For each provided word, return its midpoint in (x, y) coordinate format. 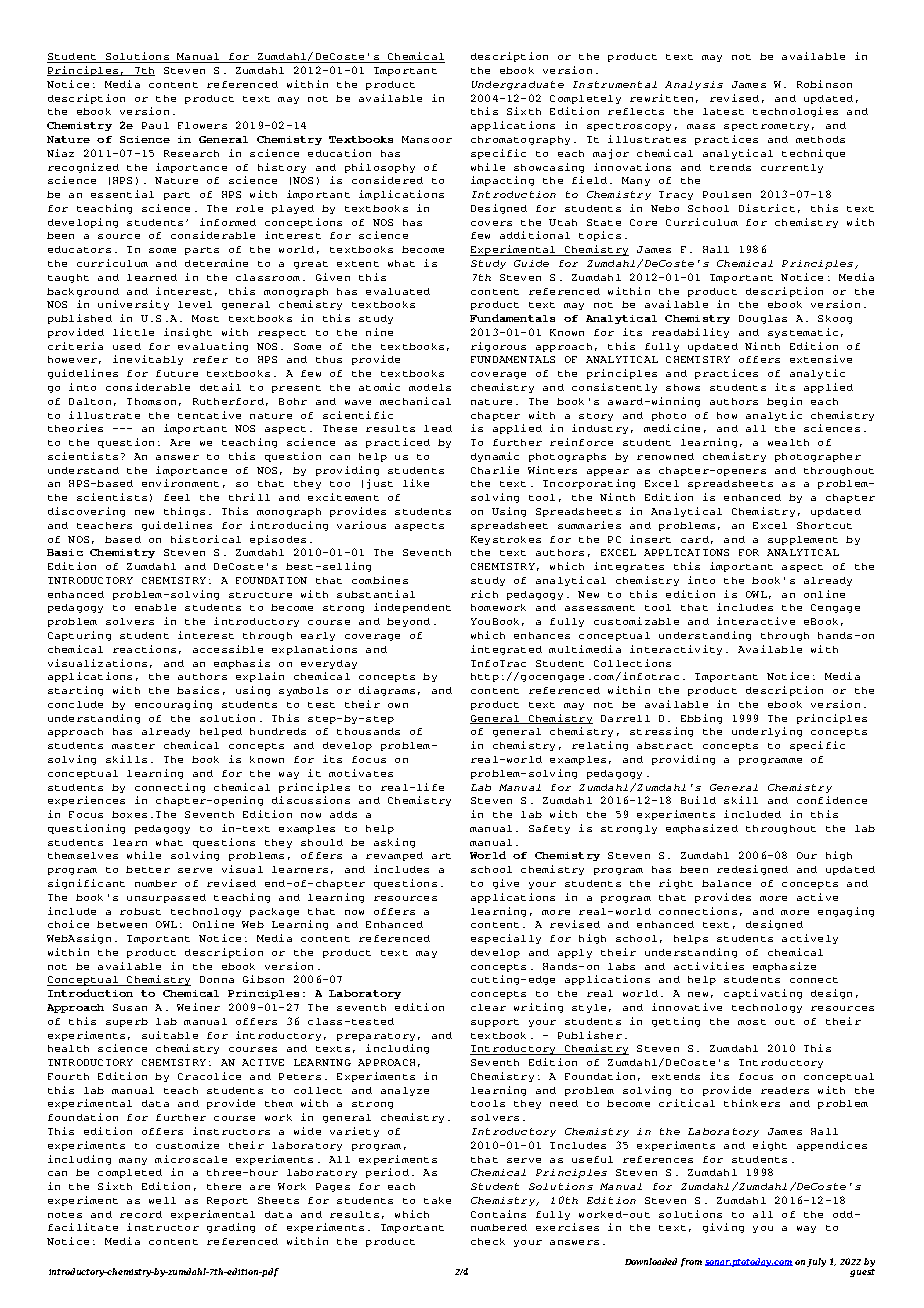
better (148, 869)
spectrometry (766, 127)
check (488, 1241)
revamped (394, 856)
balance (726, 883)
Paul (155, 125)
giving (723, 1228)
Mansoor (427, 139)
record (141, 1214)
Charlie (495, 470)
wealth (788, 442)
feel (177, 497)
